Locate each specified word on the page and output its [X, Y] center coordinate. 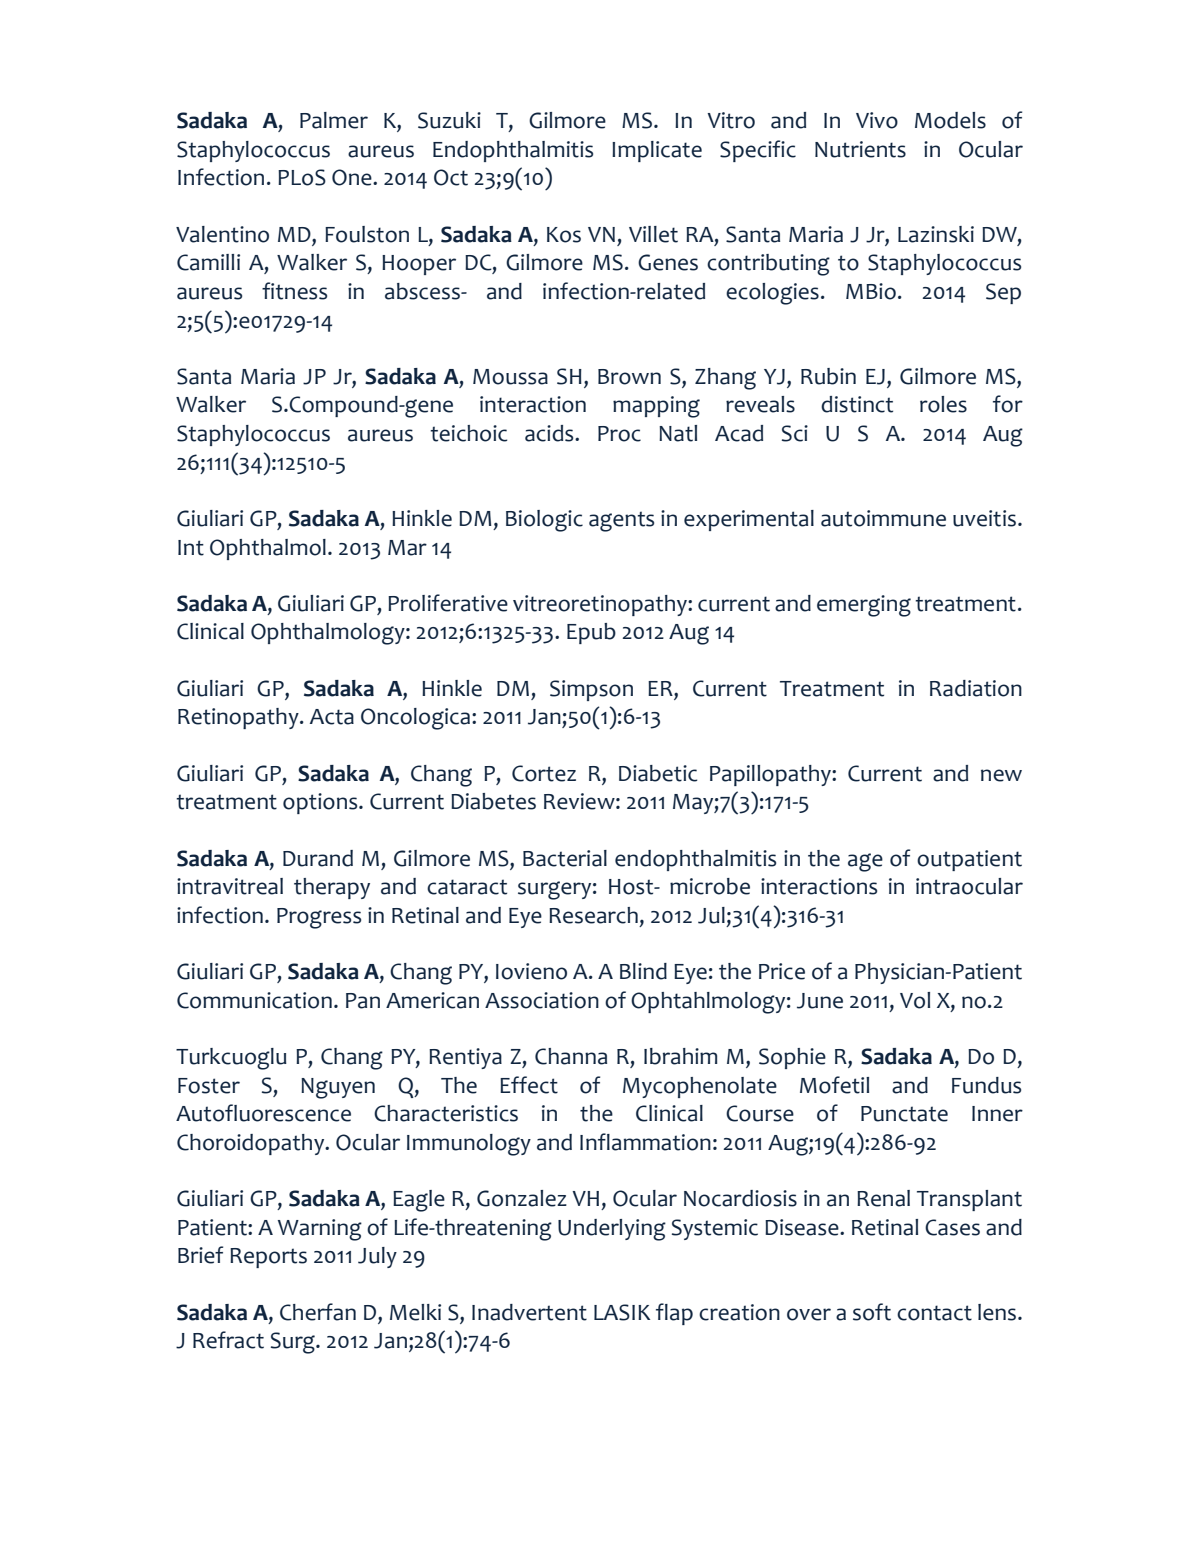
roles [943, 404]
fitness [294, 291]
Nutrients [860, 149]
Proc [619, 434]
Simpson [591, 690]
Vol [915, 1000]
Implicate [657, 151]
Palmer [334, 120]
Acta [332, 717]
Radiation [976, 688]
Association [542, 1000]
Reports [268, 1258]
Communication [254, 1000]
